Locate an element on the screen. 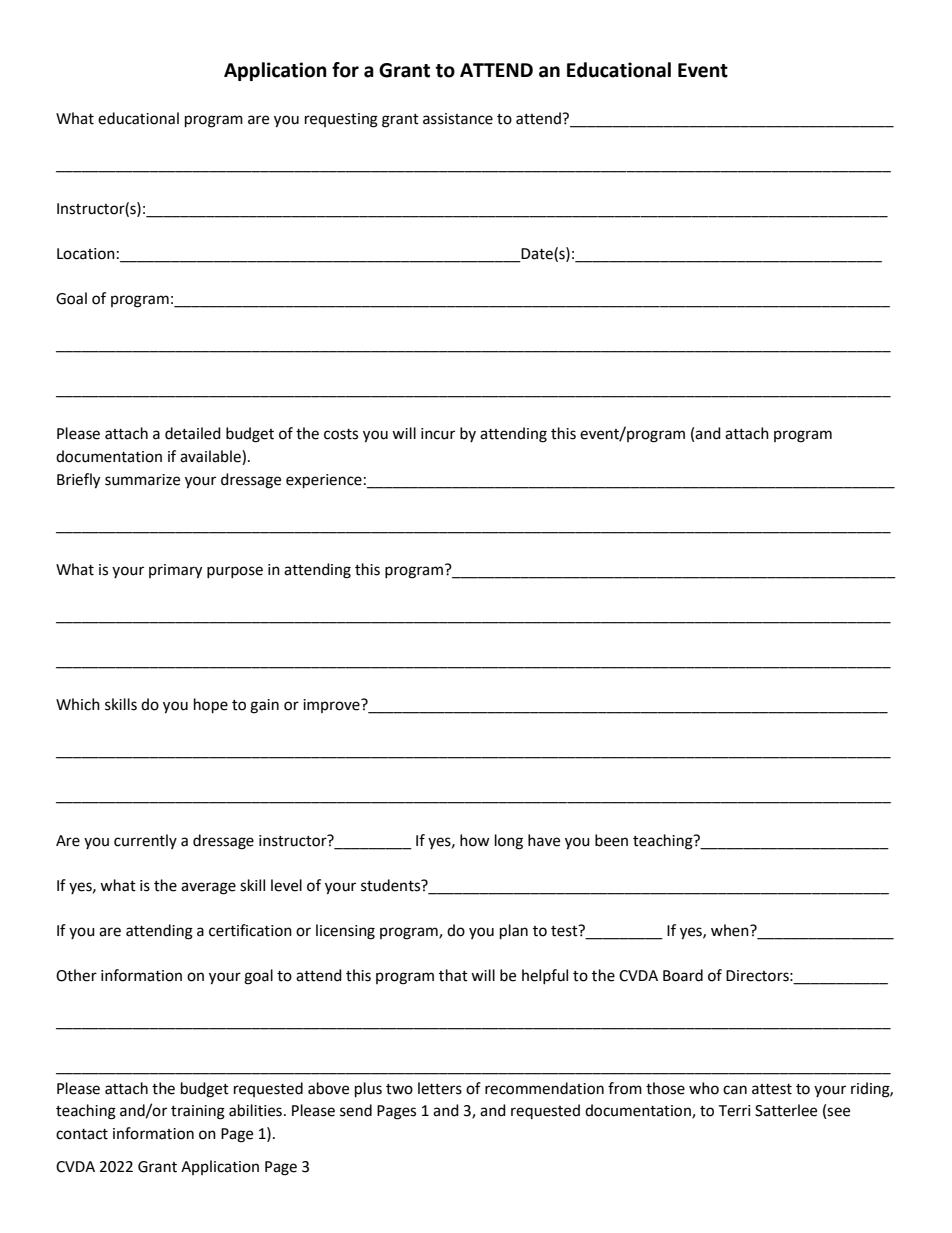  assistance is located at coordinates (458, 119).
